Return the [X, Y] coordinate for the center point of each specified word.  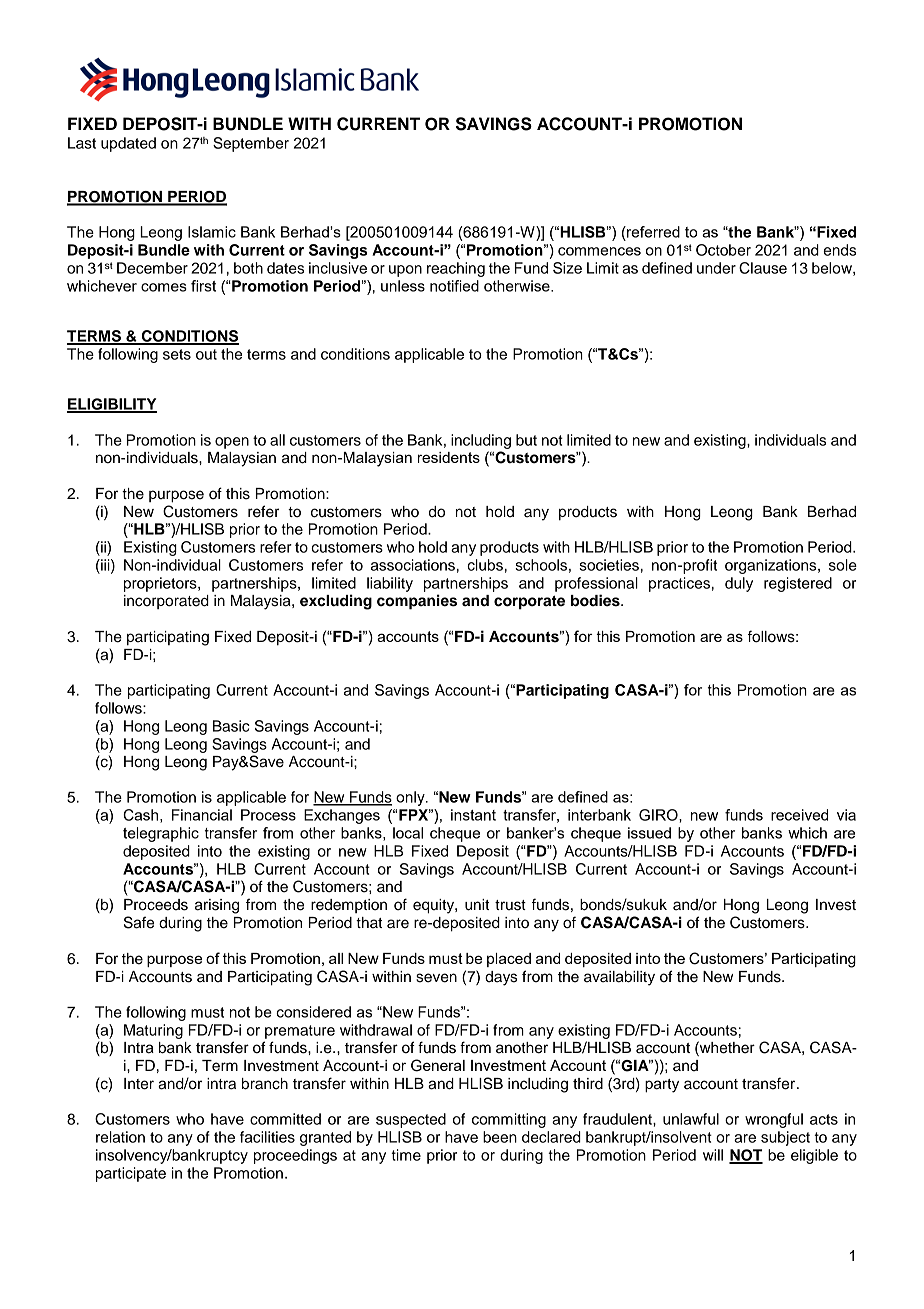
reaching [456, 269]
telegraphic [161, 834]
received [799, 815]
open [232, 443]
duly [739, 584]
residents [449, 457]
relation [120, 1137]
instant [473, 815]
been [500, 1137]
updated [128, 144]
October [723, 250]
